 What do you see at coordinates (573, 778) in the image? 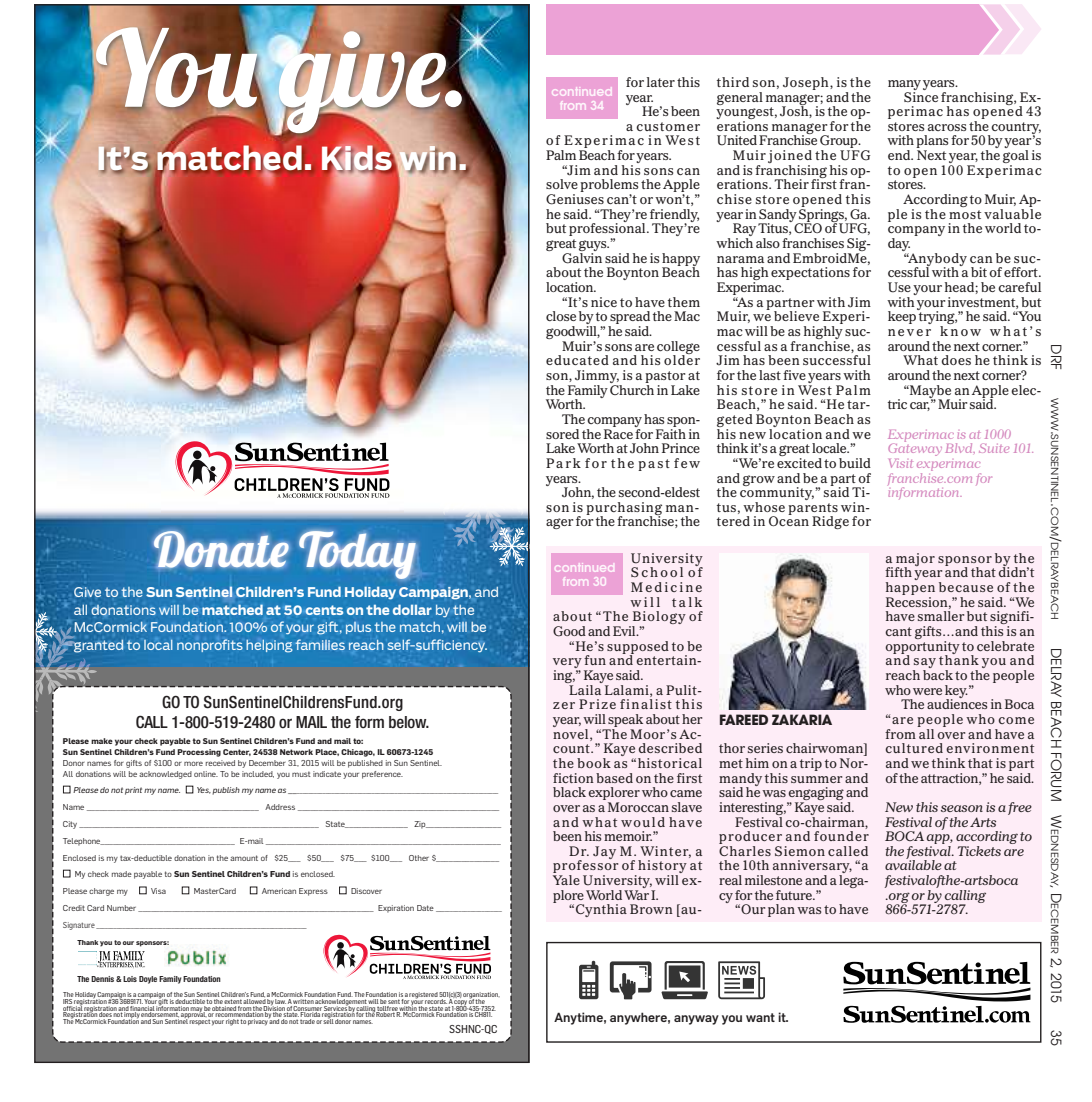
I see `fiction` at bounding box center [573, 778].
